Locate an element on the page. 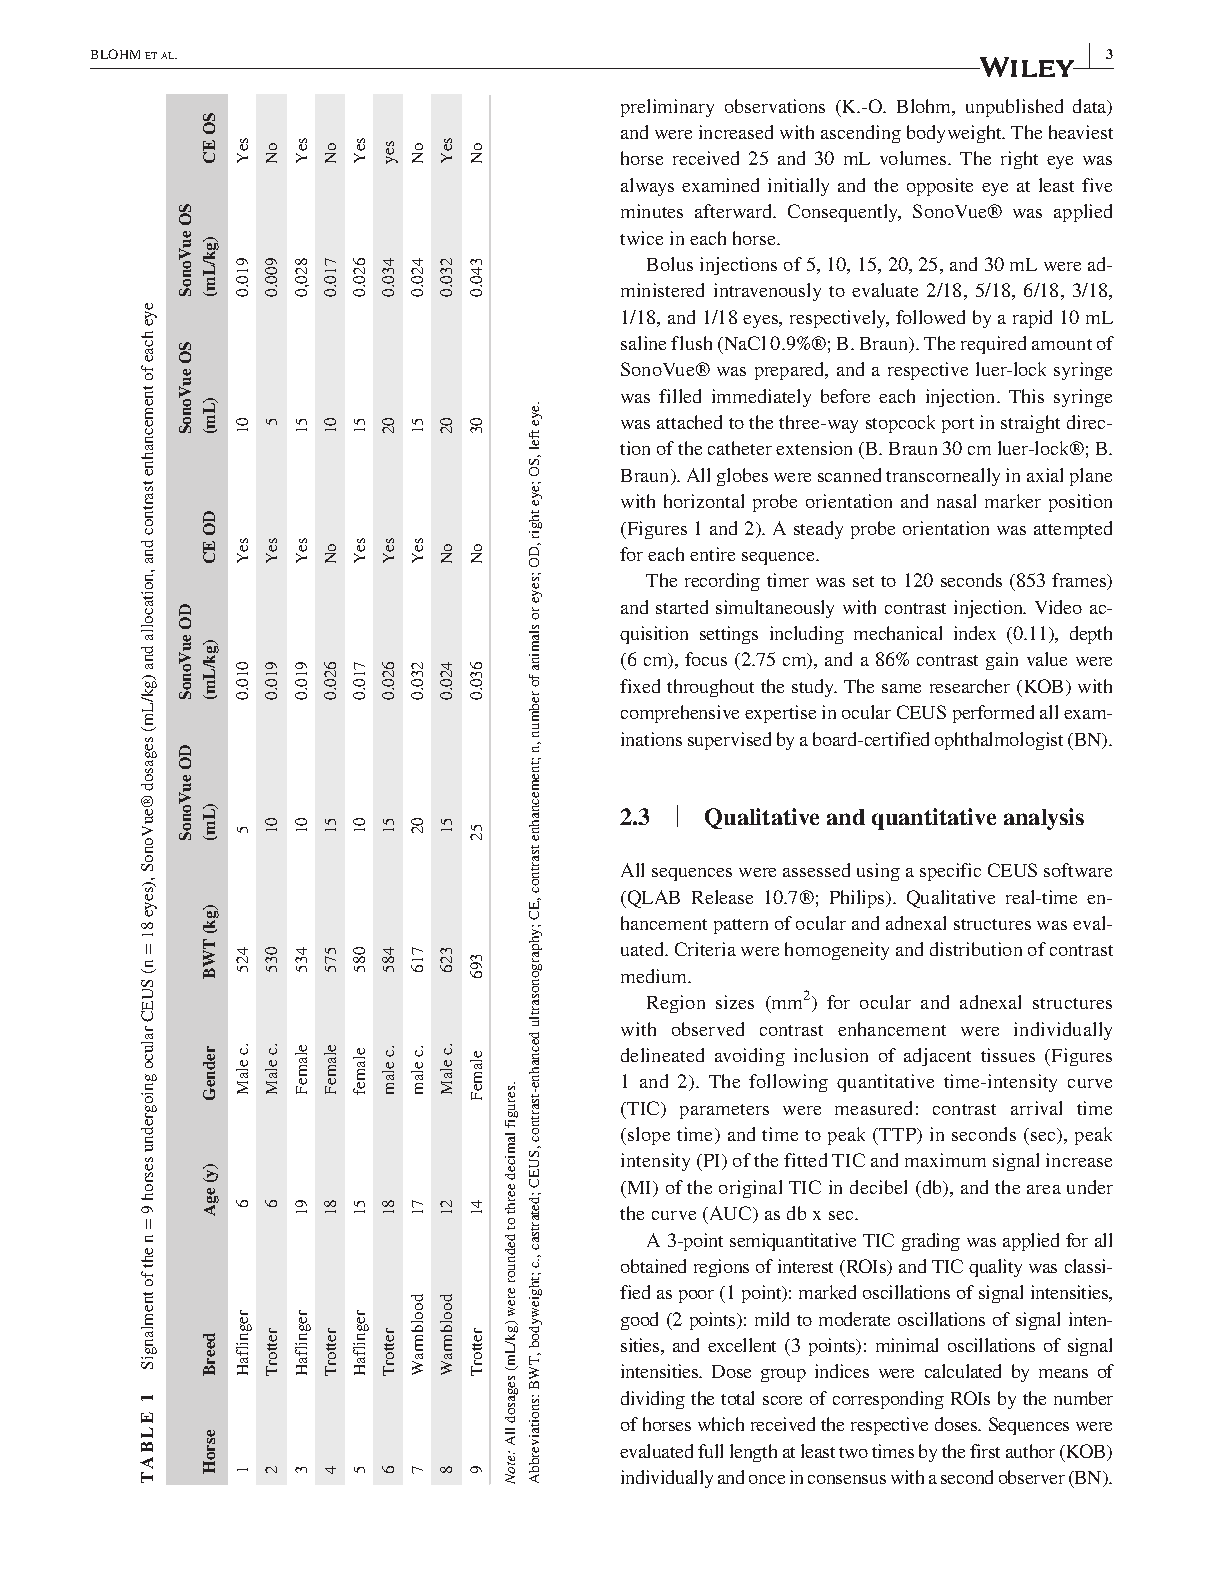 This image has height=1587, width=1208. preliminary is located at coordinates (667, 108).
